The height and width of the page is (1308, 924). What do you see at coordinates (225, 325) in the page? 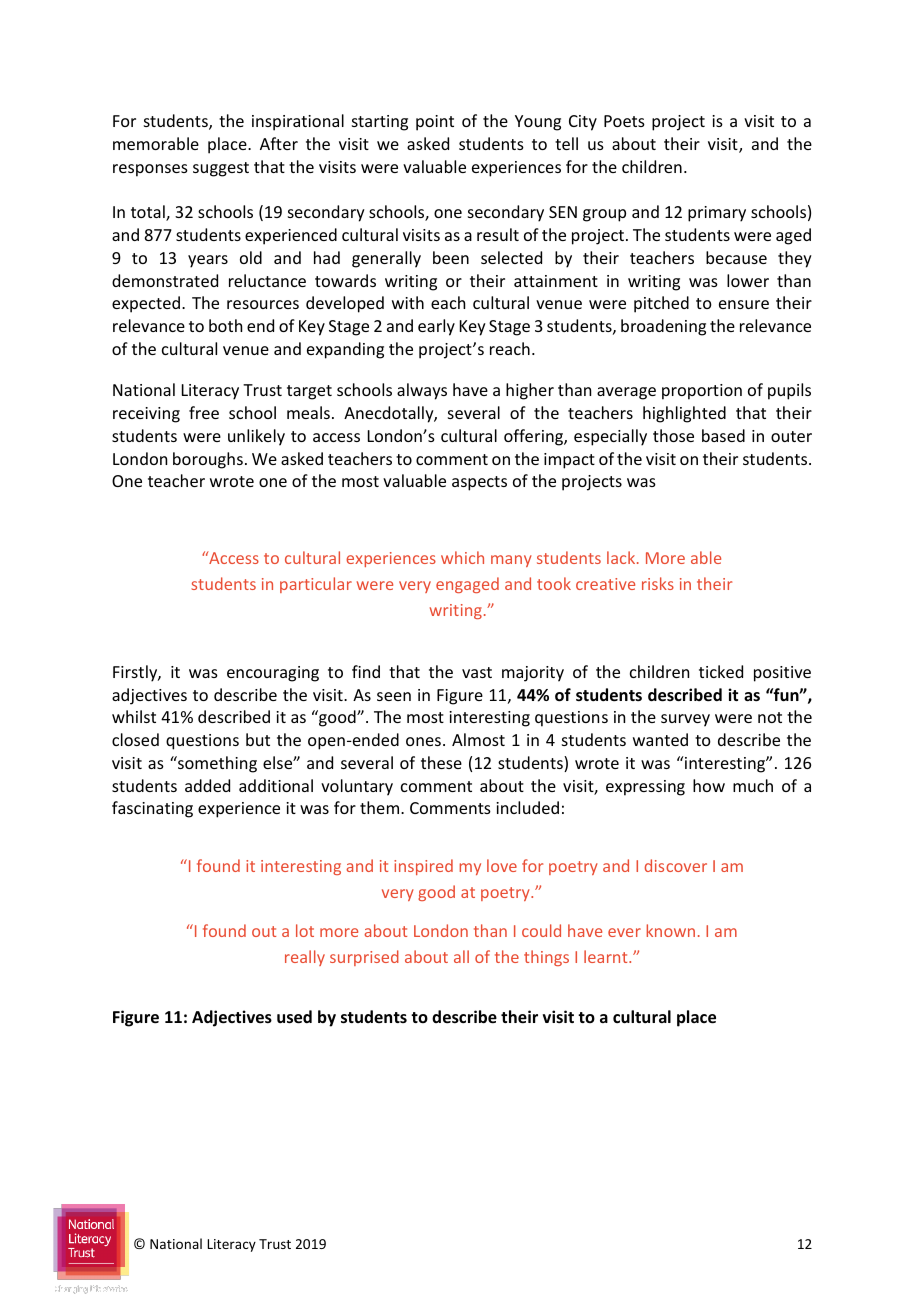
I see `both` at bounding box center [225, 325].
